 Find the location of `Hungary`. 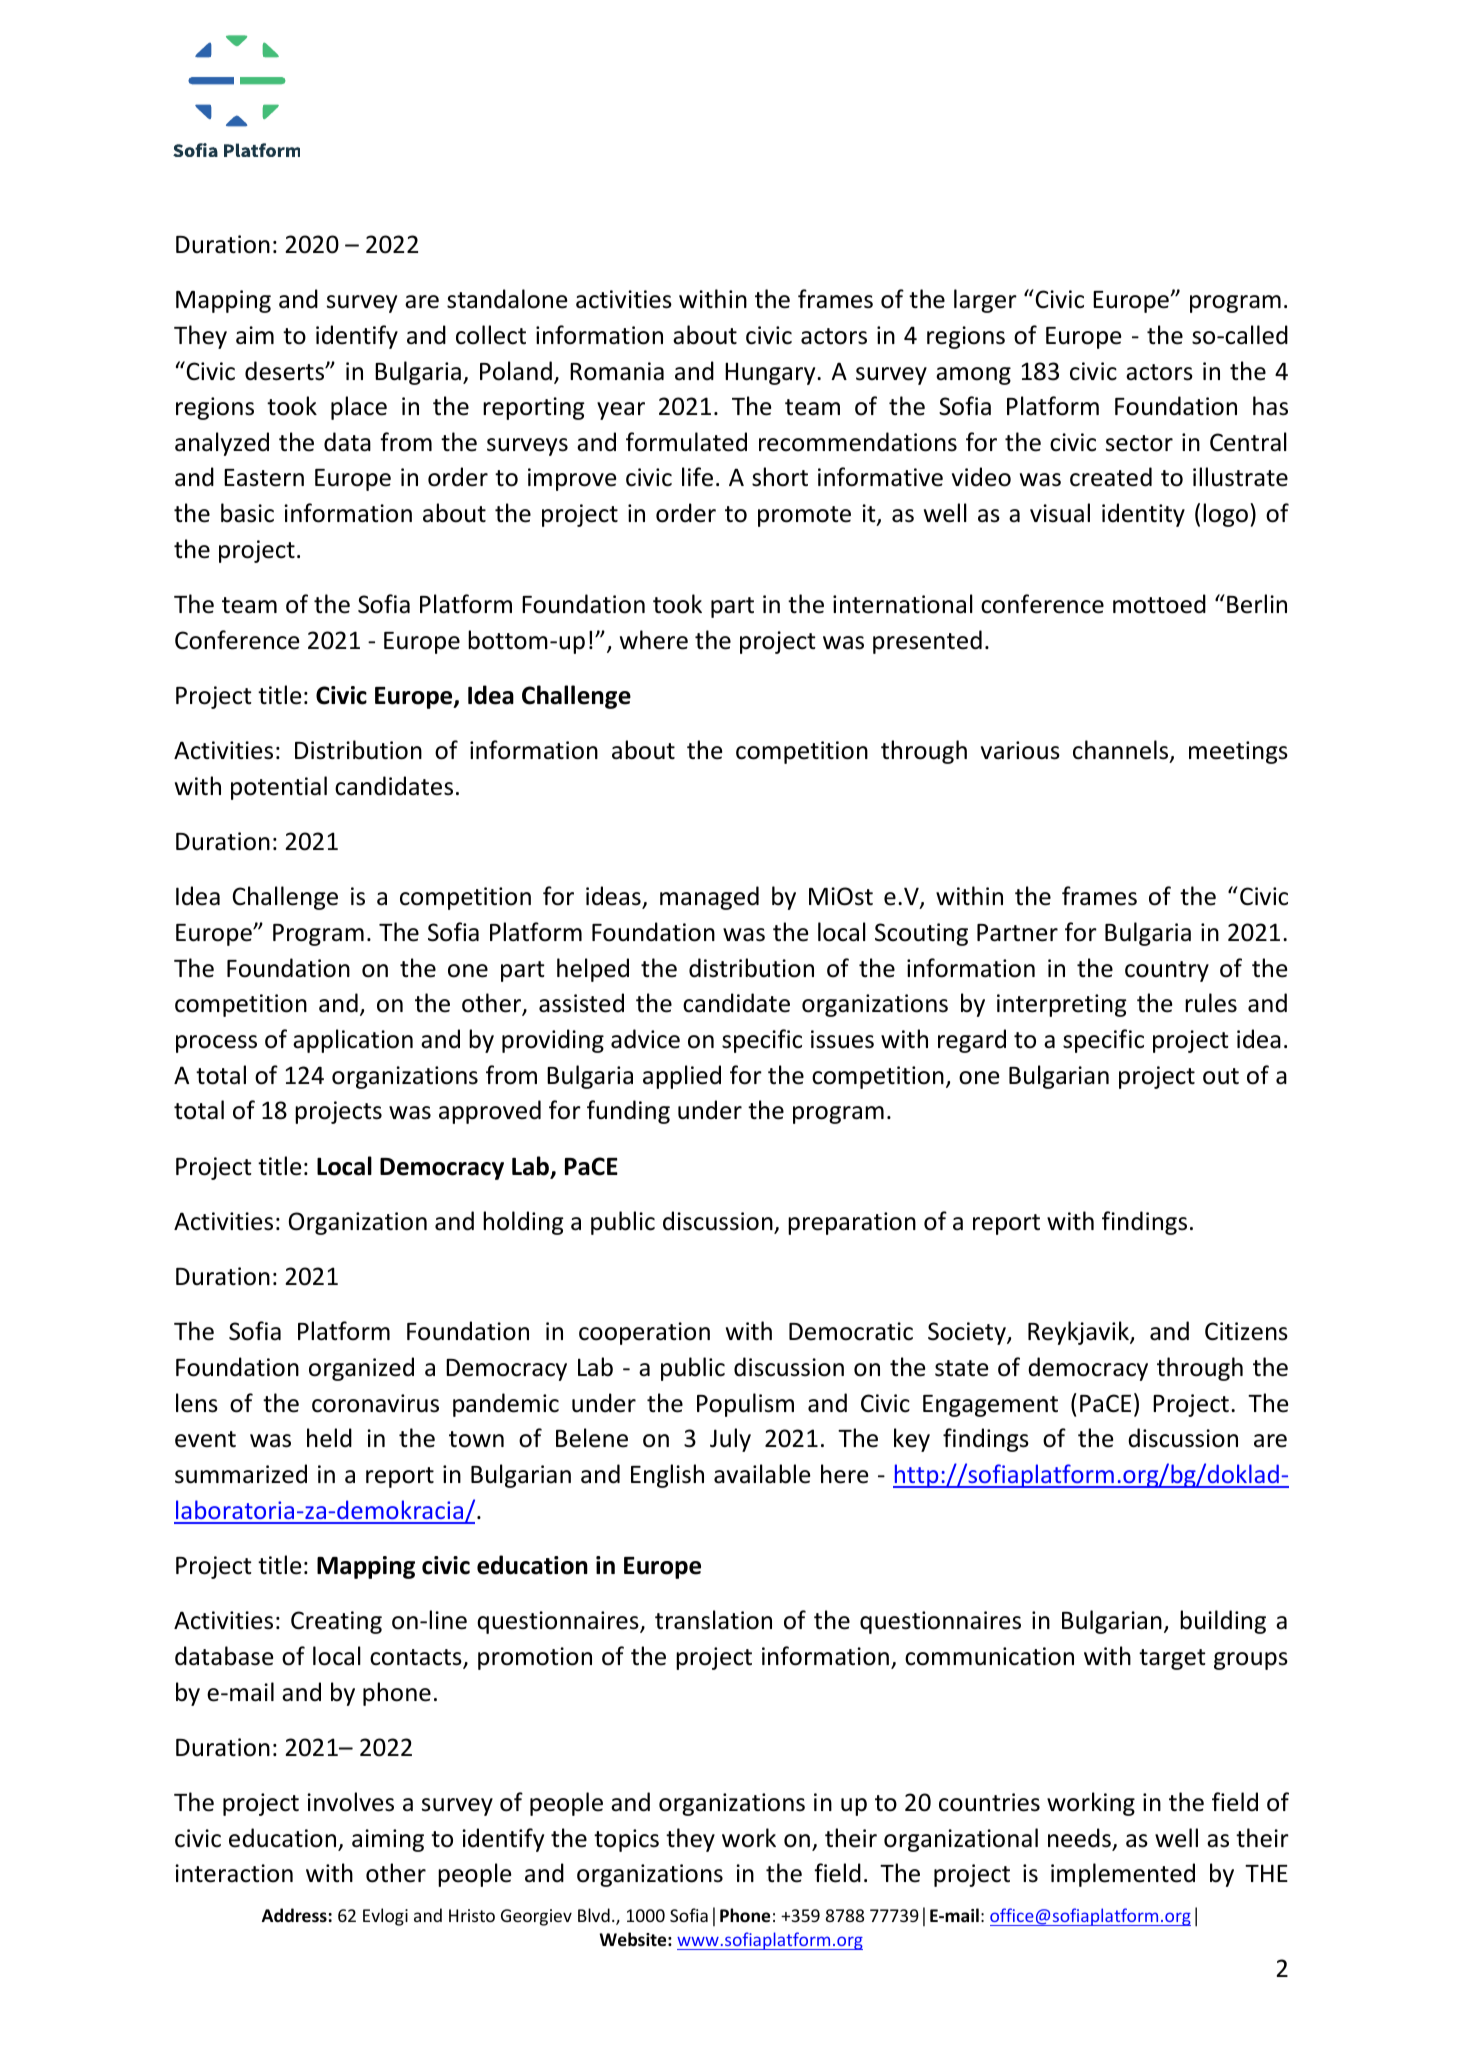

Hungary is located at coordinates (771, 373).
